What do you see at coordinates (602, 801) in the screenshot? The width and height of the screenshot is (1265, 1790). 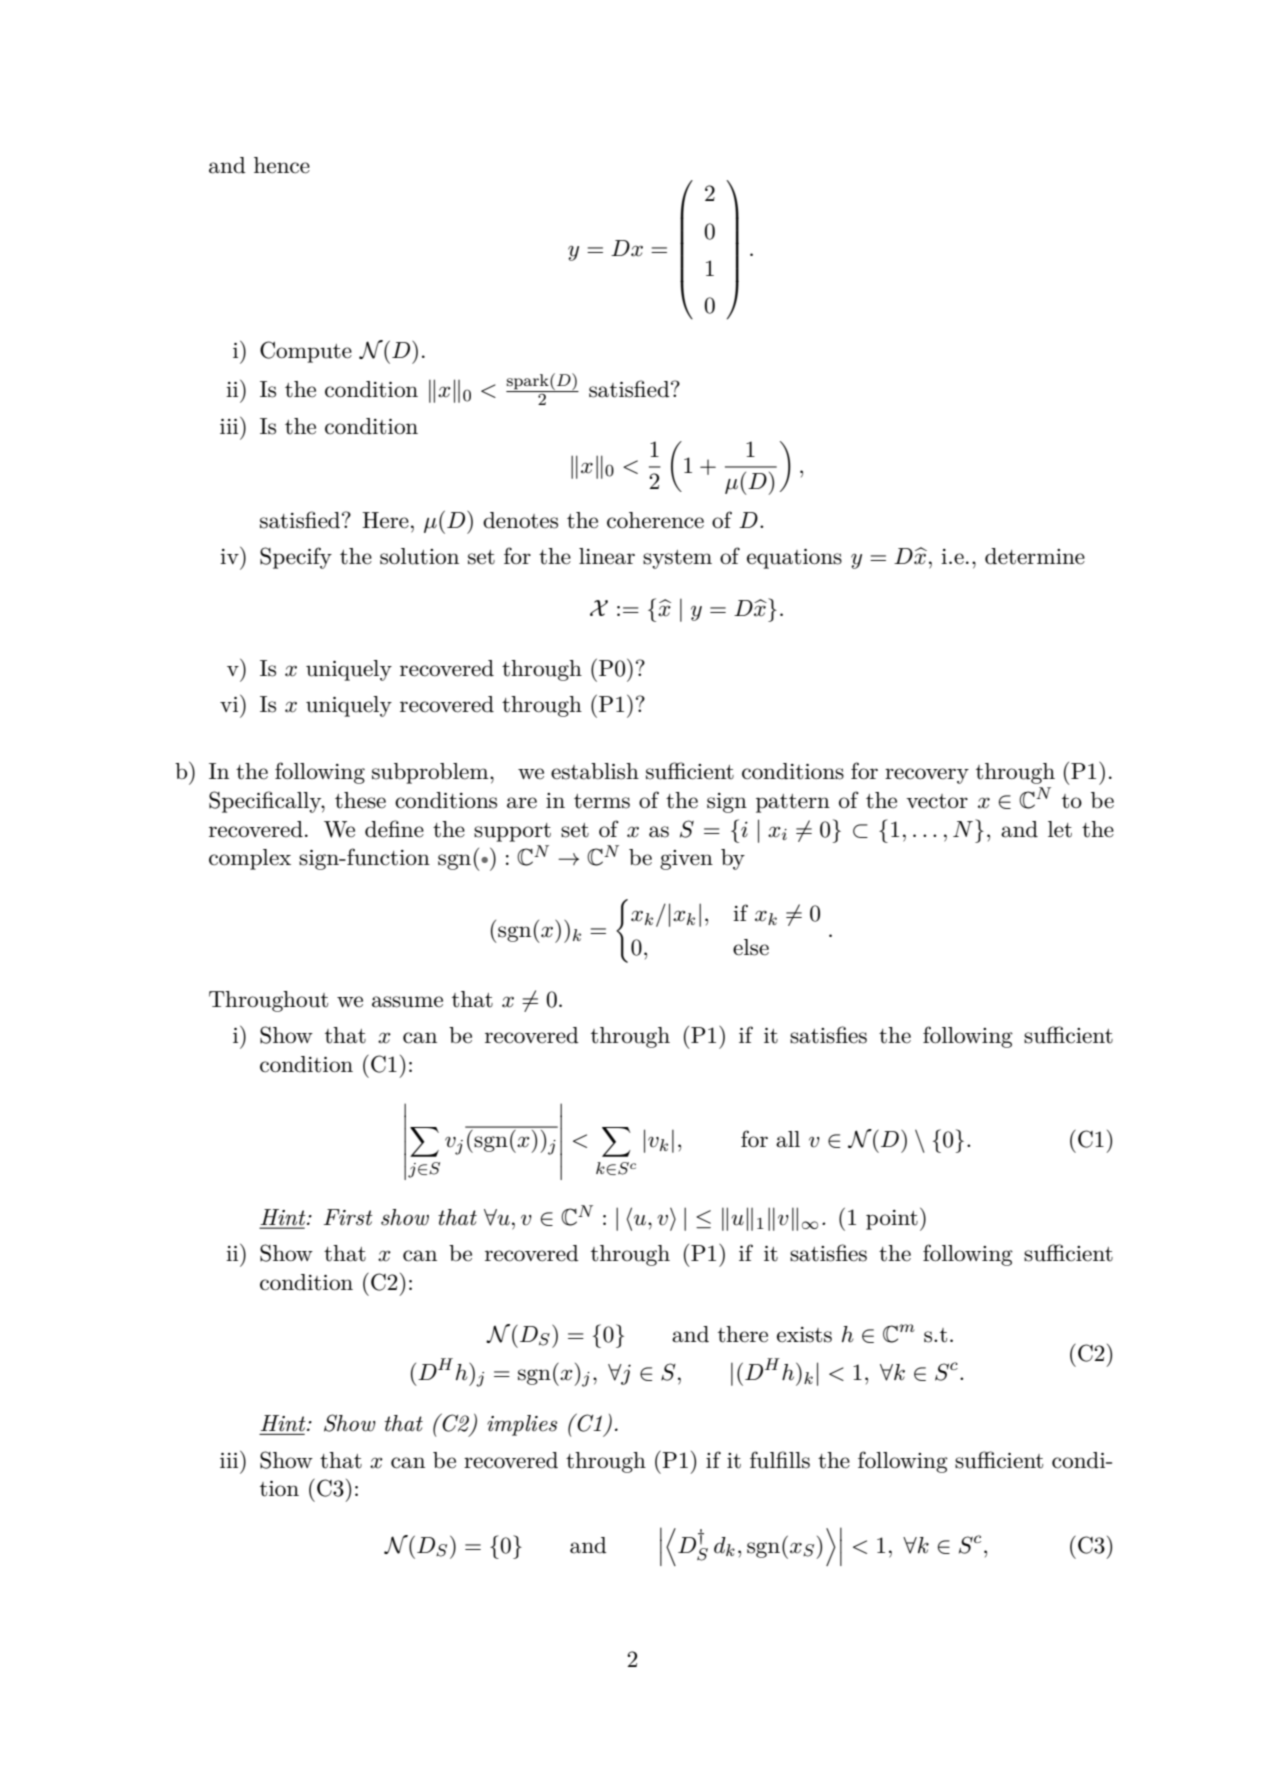 I see `terms` at bounding box center [602, 801].
